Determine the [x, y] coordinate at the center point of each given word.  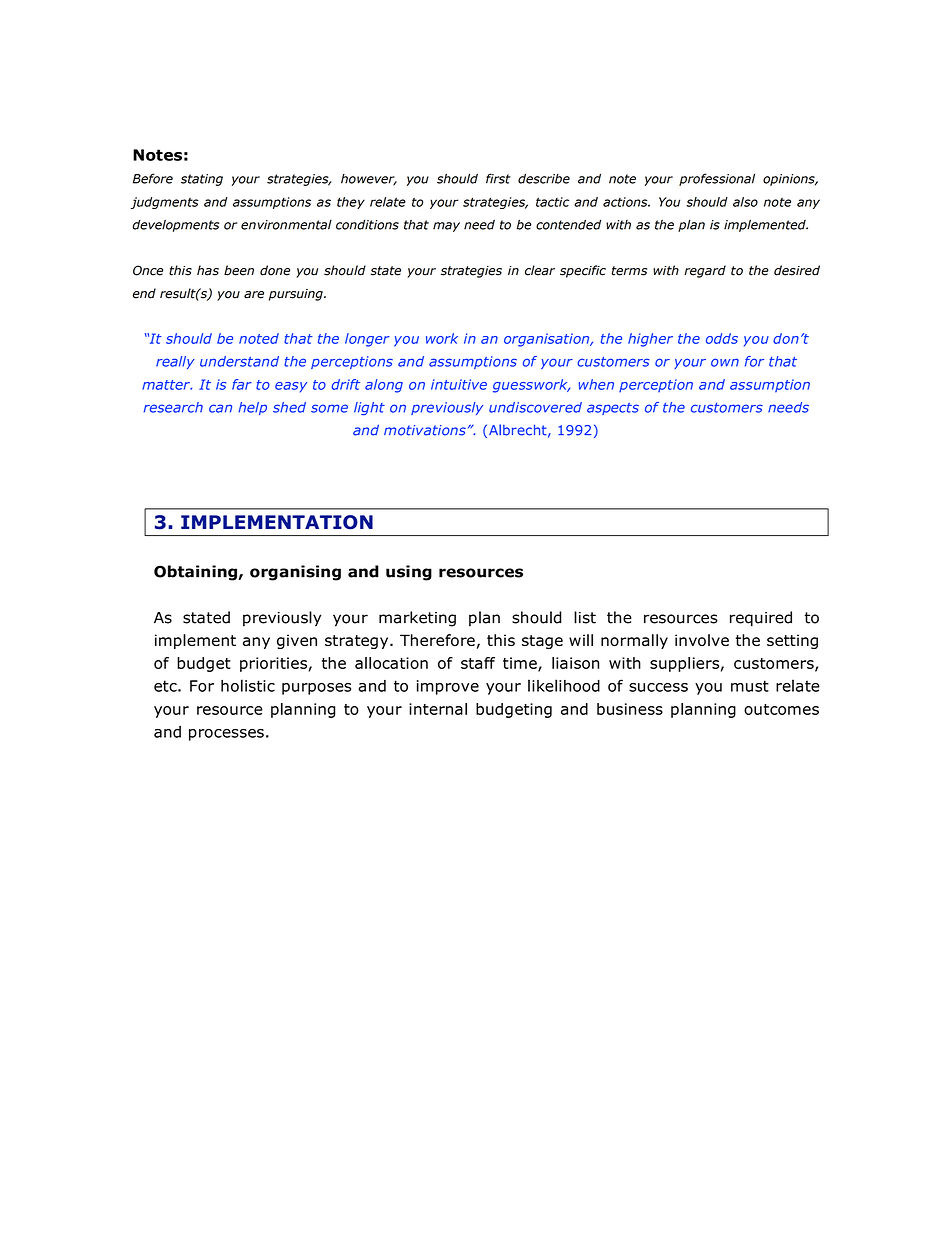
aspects [613, 409]
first [498, 178]
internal [438, 709]
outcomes [781, 709]
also [745, 202]
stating [202, 180]
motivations [425, 430]
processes [226, 735]
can [220, 408]
